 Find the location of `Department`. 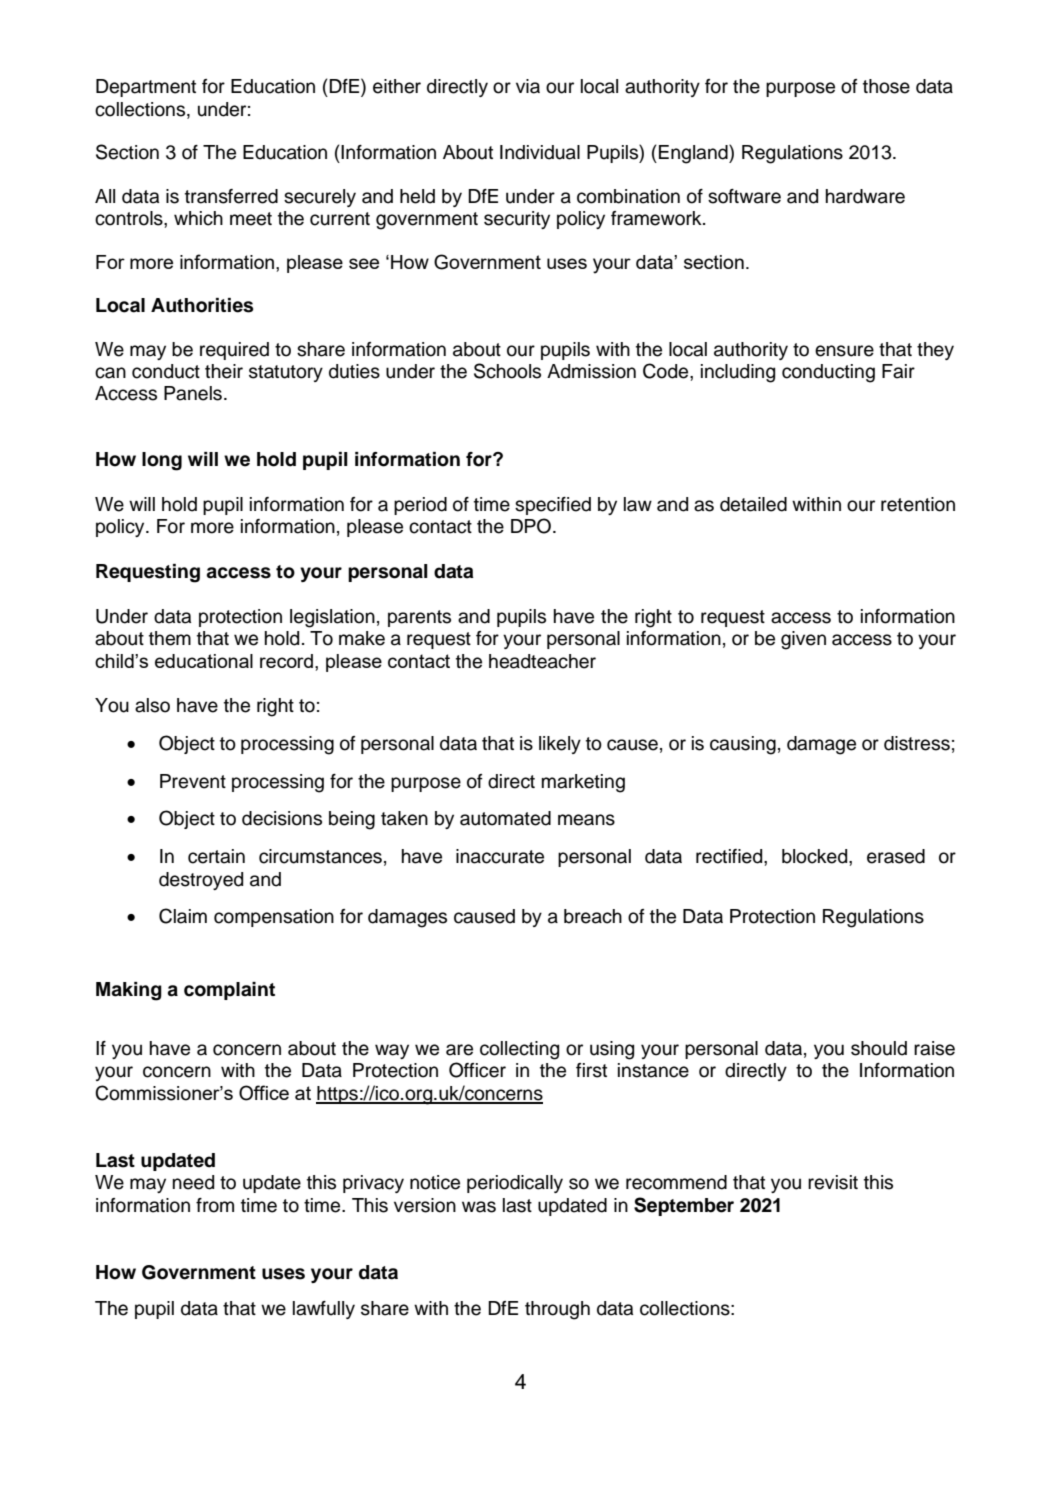

Department is located at coordinates (146, 88).
